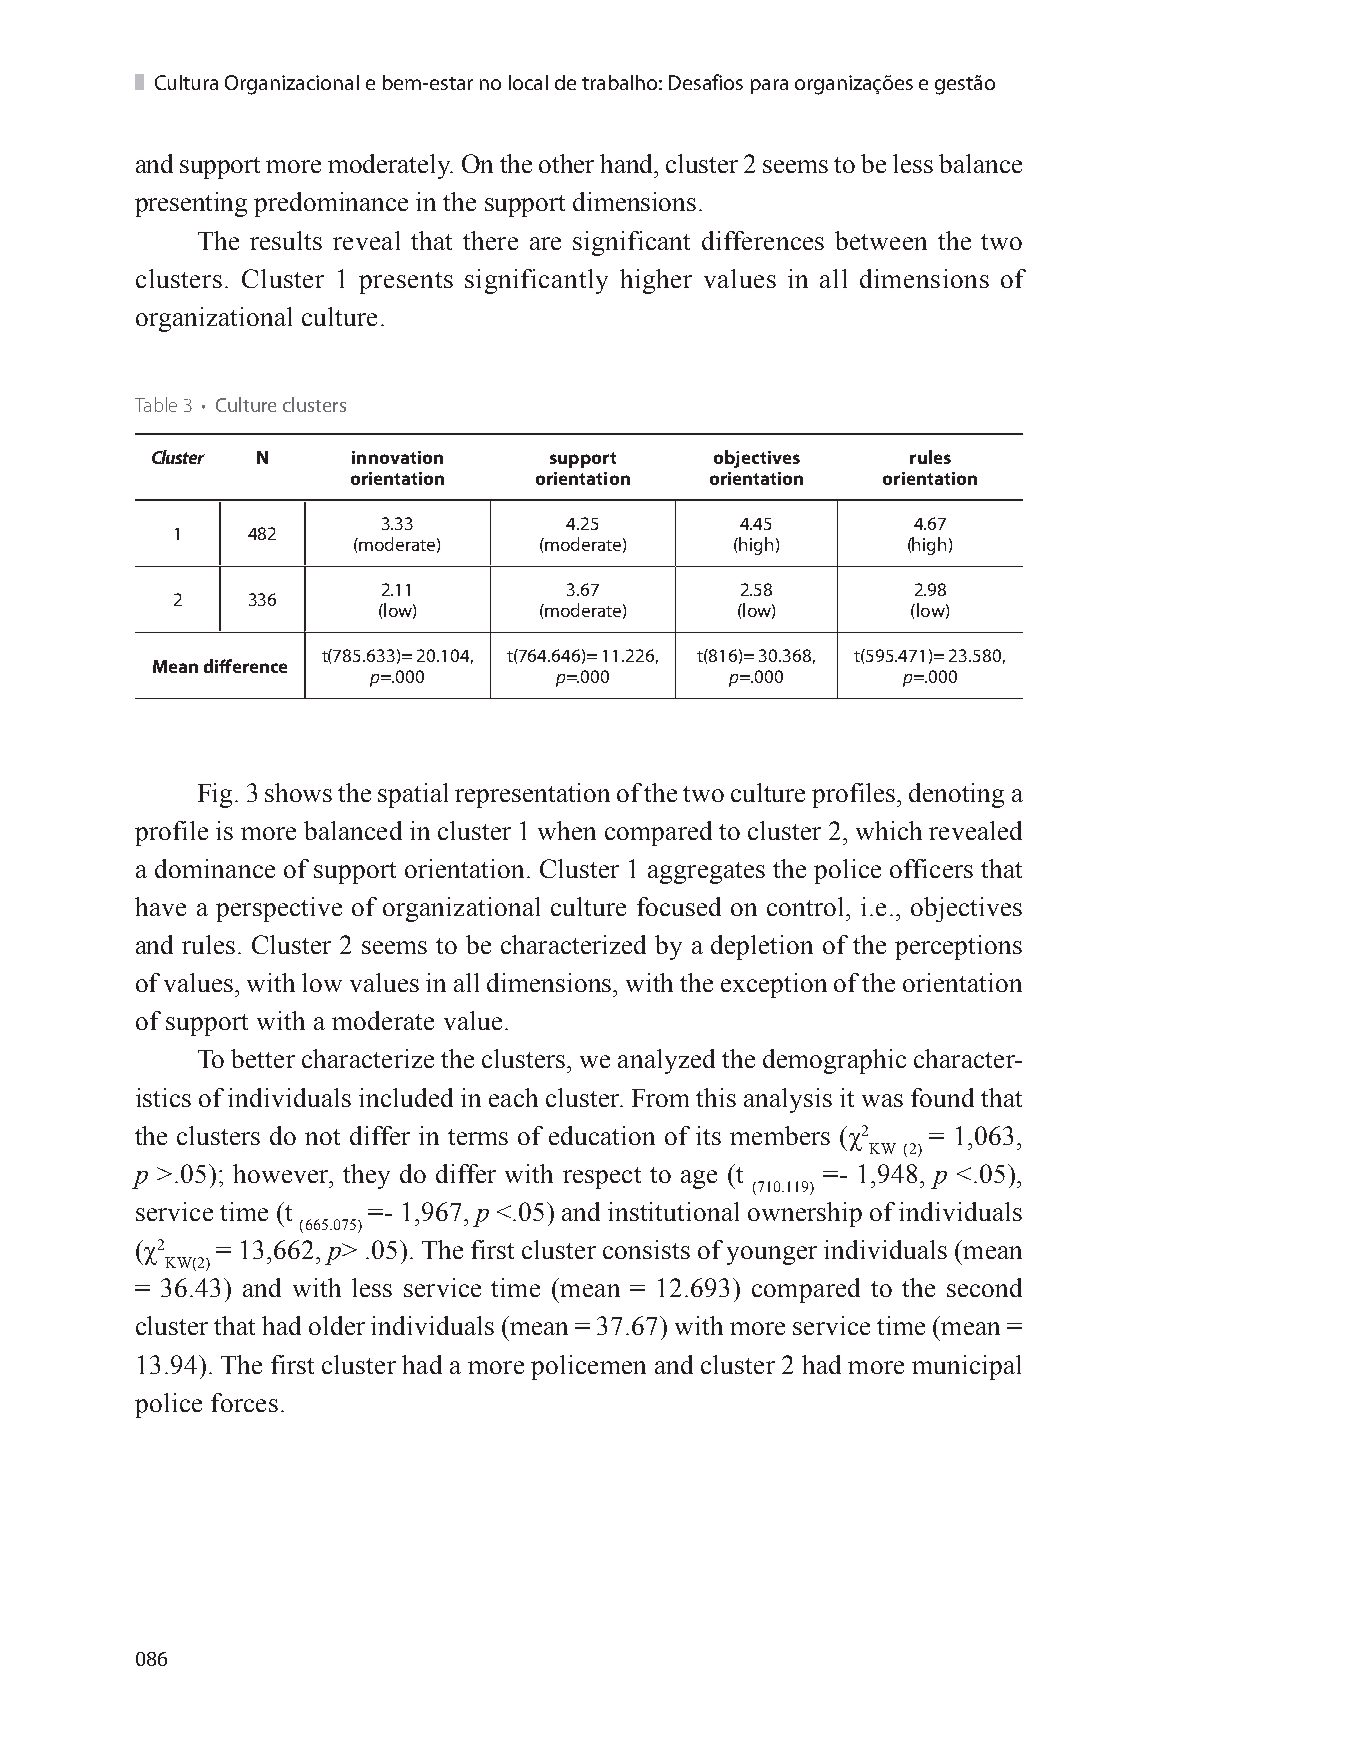 This screenshot has height=1737, width=1351. I want to click on demographic, so click(834, 1061).
